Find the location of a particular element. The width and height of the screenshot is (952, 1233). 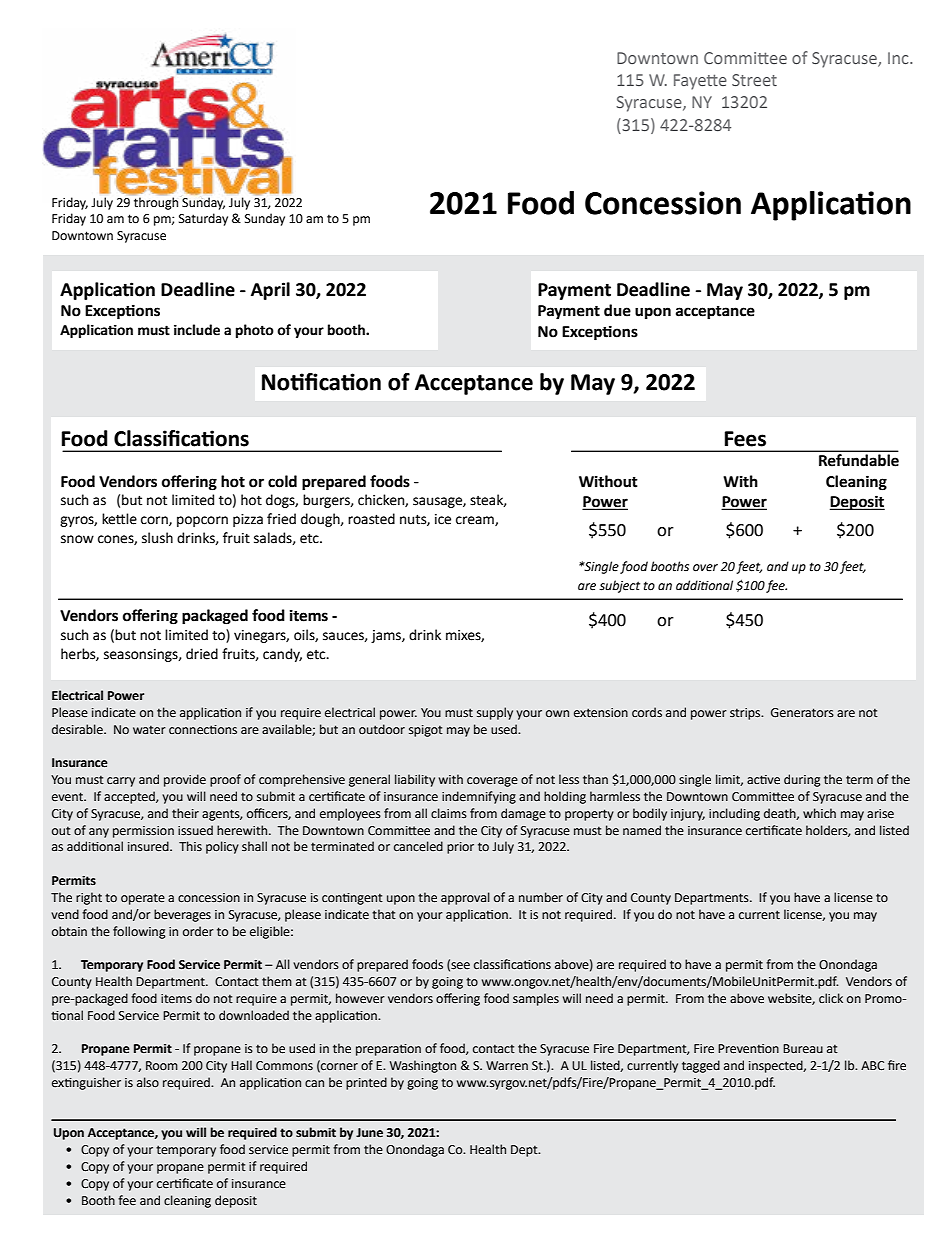

through is located at coordinates (156, 203).
